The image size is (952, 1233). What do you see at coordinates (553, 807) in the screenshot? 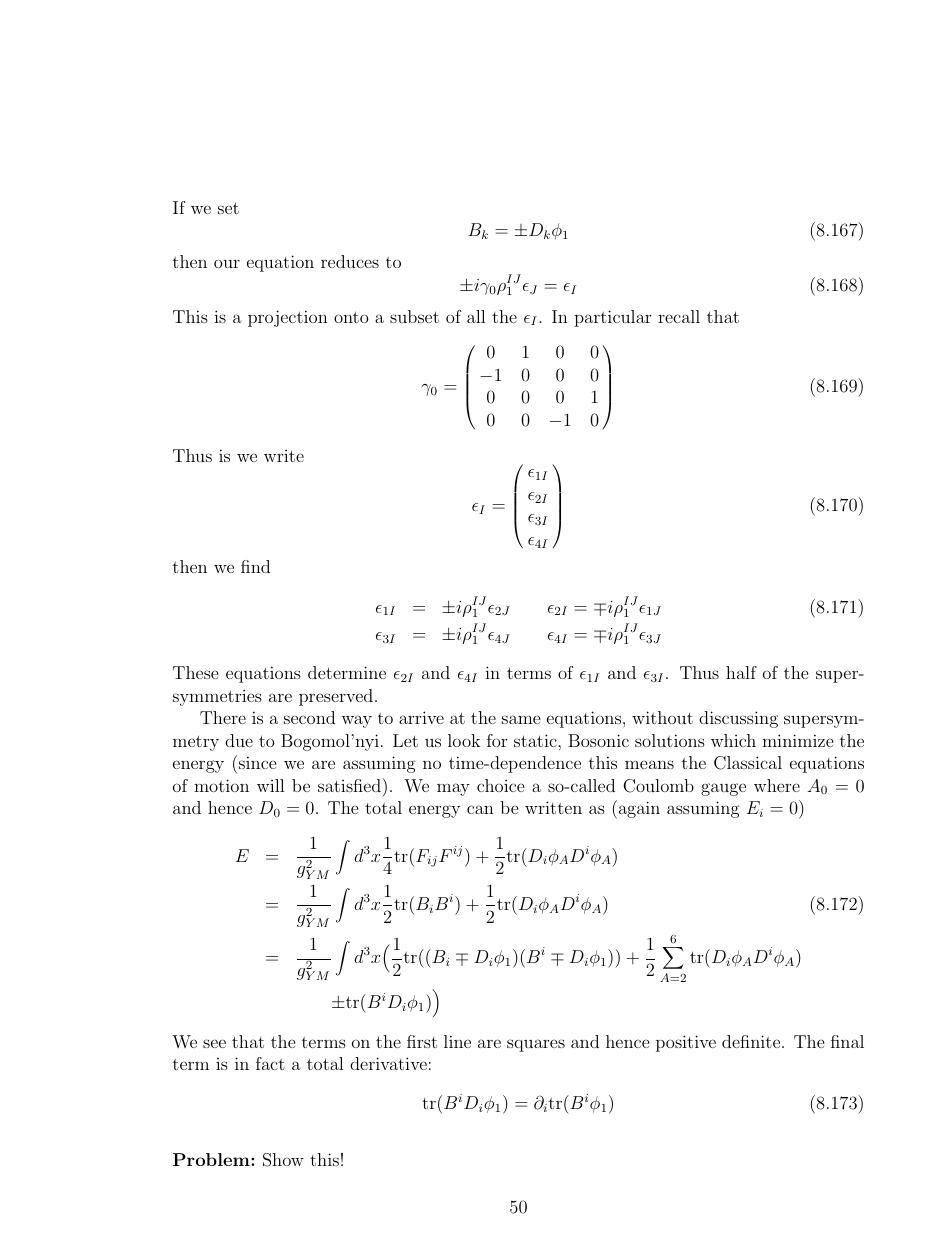
I see `written` at bounding box center [553, 807].
